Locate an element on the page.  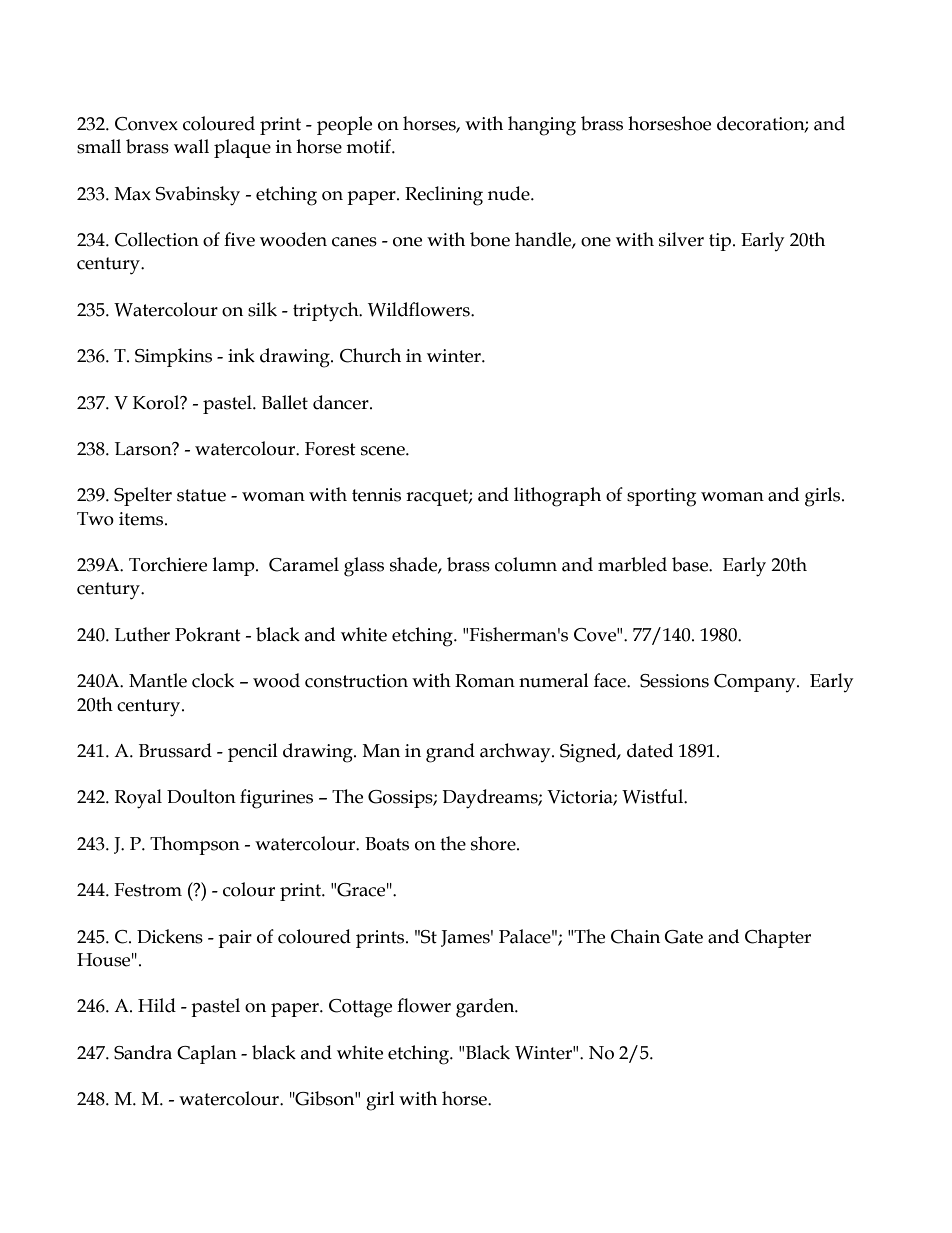
pencil is located at coordinates (253, 752).
